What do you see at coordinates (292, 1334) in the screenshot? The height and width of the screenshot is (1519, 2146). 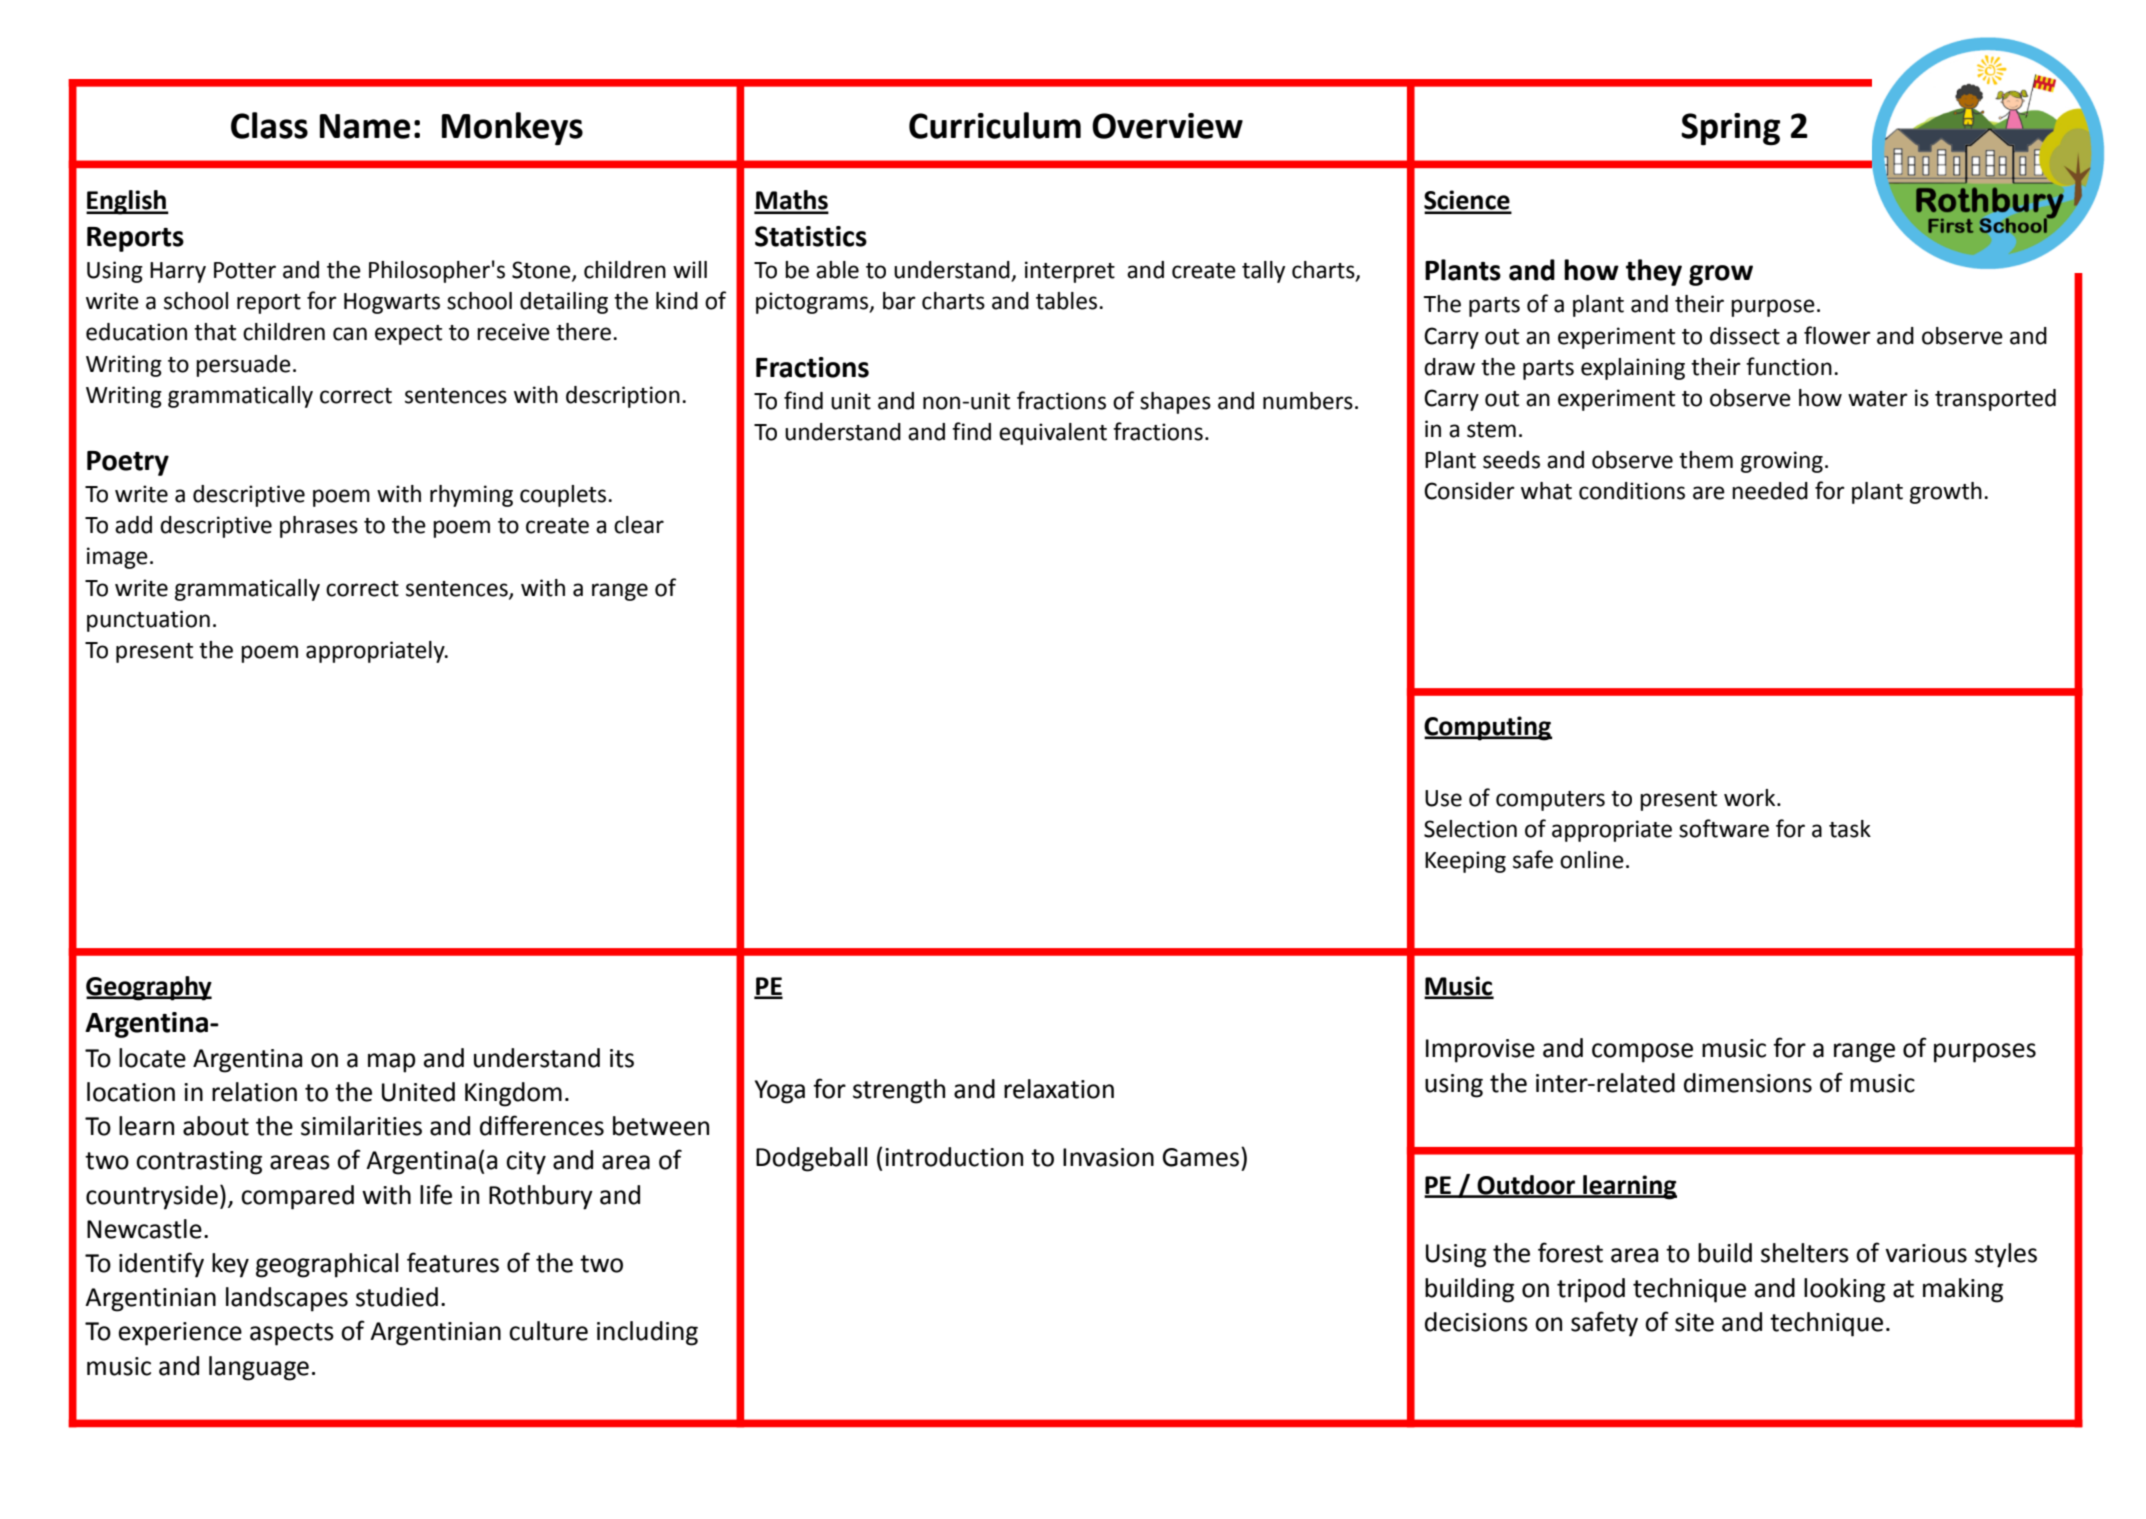 I see `aspects` at bounding box center [292, 1334].
